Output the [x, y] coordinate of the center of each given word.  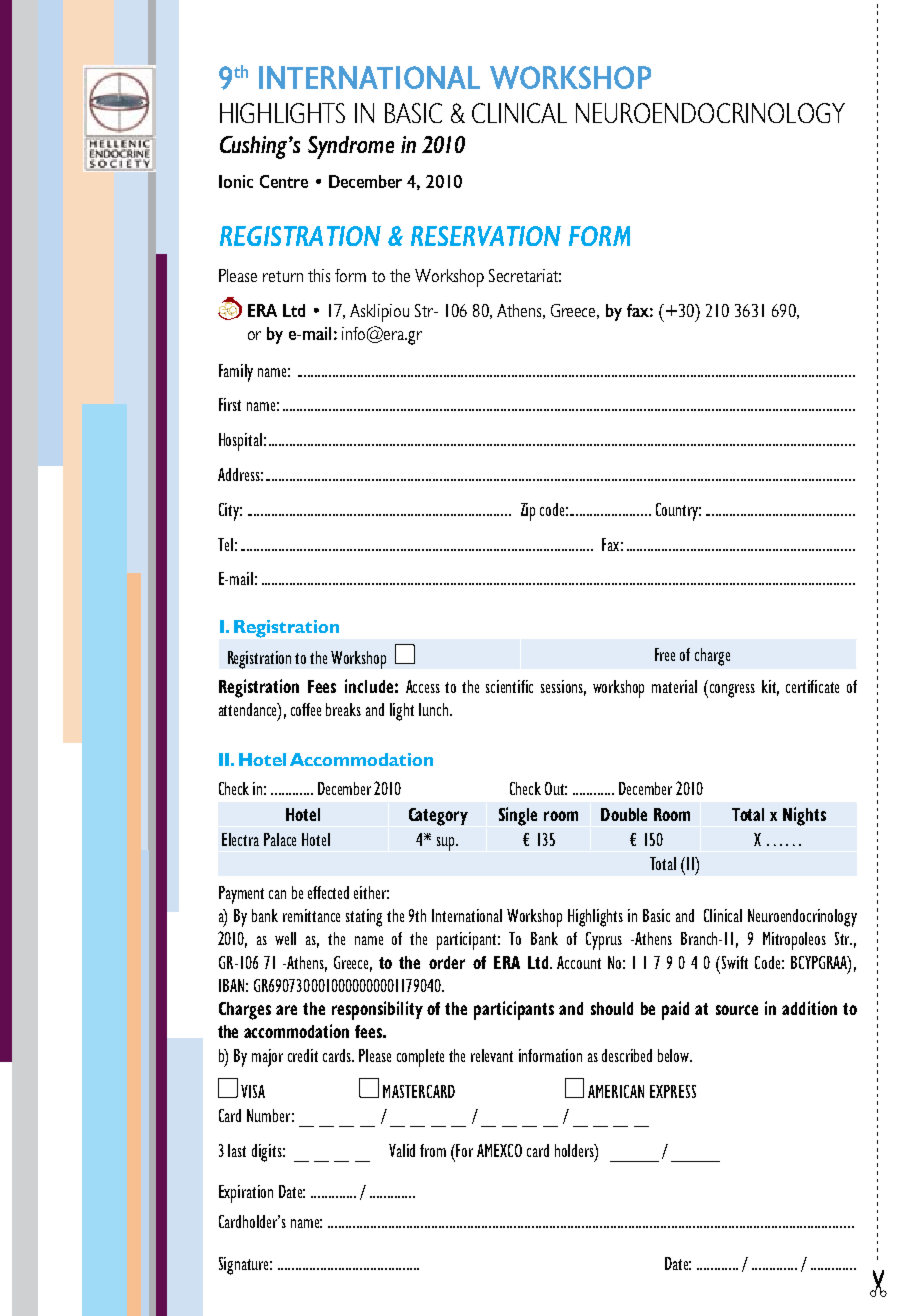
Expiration [246, 1194]
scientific [509, 686]
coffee [306, 709]
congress [732, 691]
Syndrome [351, 147]
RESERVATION [486, 236]
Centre [284, 181]
